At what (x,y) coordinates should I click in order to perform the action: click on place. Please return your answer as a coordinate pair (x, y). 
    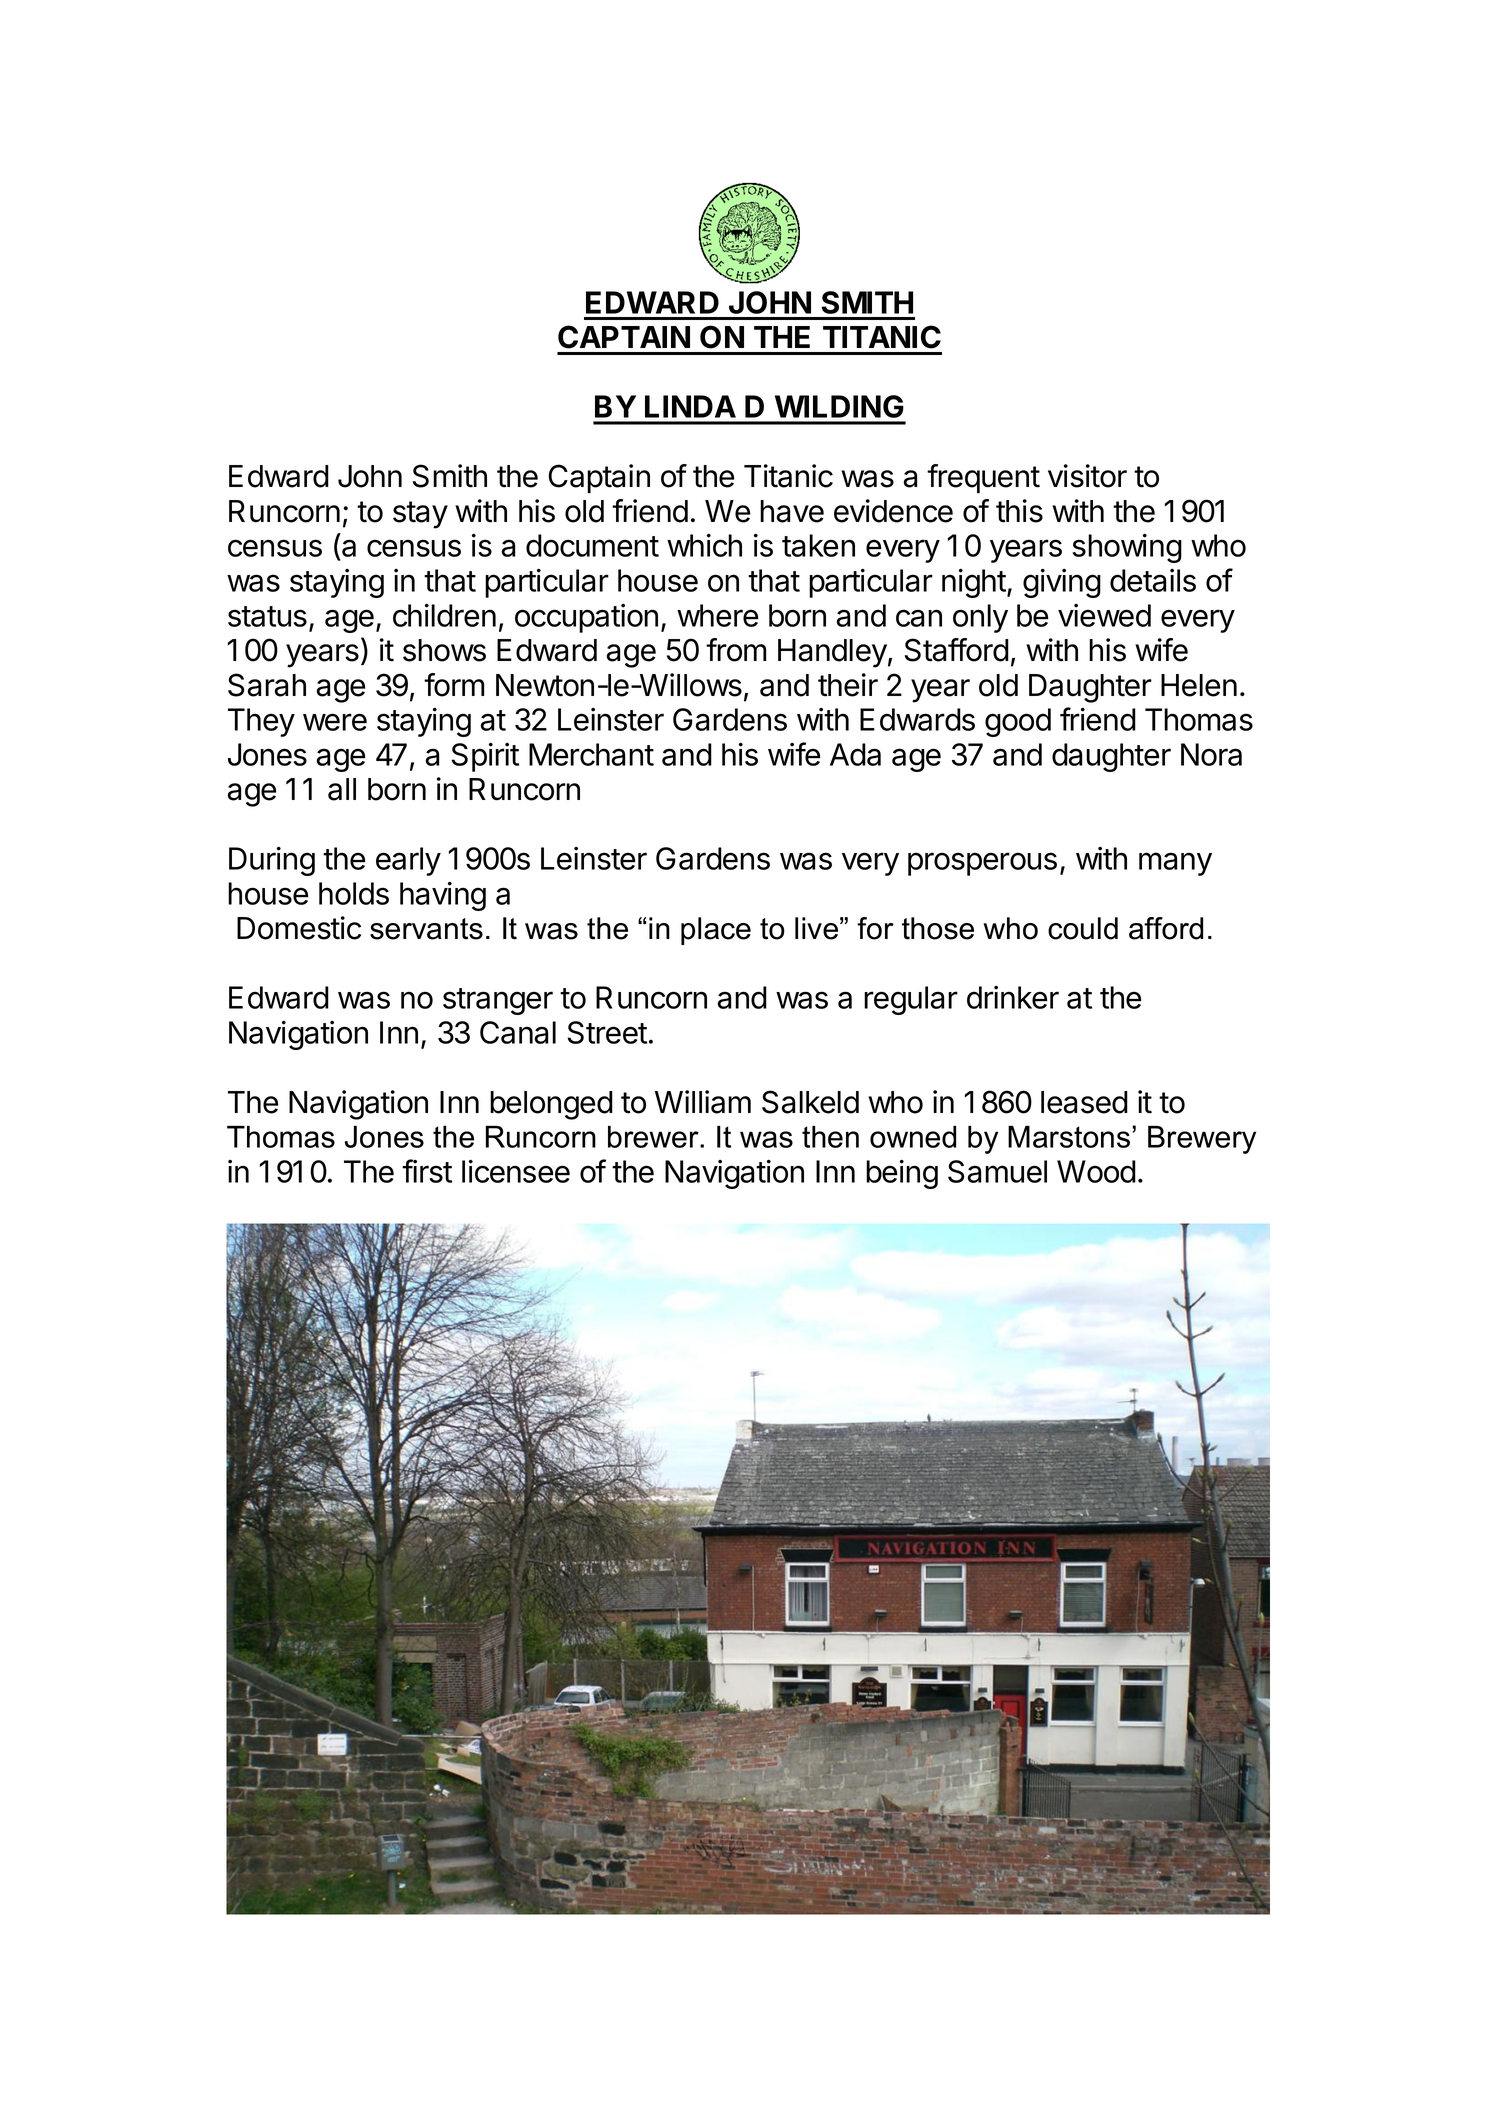
    Looking at the image, I should click on (716, 931).
